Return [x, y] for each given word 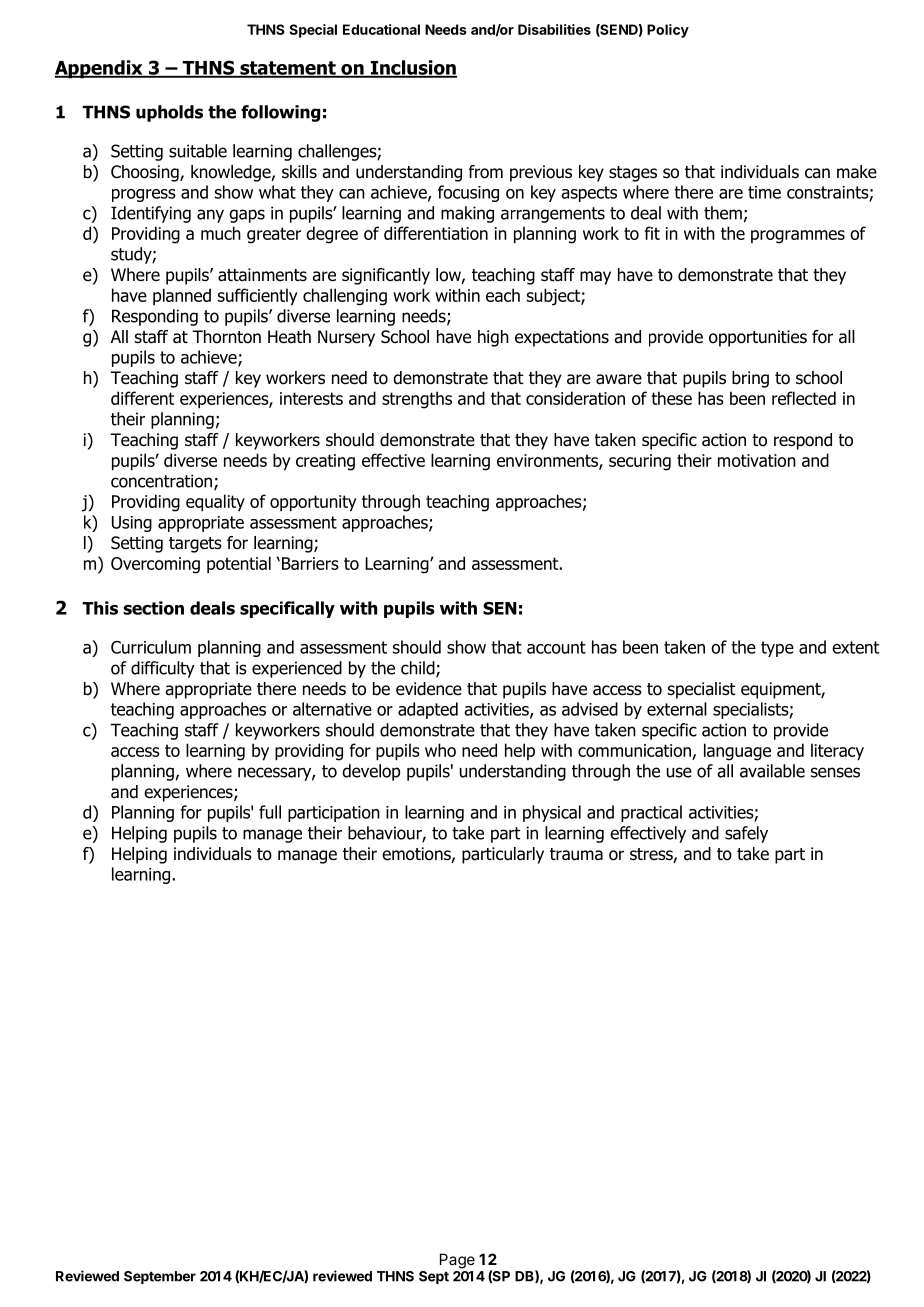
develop [371, 772]
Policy [668, 31]
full [270, 812]
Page [457, 1261]
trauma [576, 854]
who [440, 750]
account [556, 647]
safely [746, 834]
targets [195, 545]
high [493, 338]
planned [182, 297]
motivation [757, 460]
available [772, 771]
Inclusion [412, 68]
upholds [169, 113]
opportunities [758, 338]
